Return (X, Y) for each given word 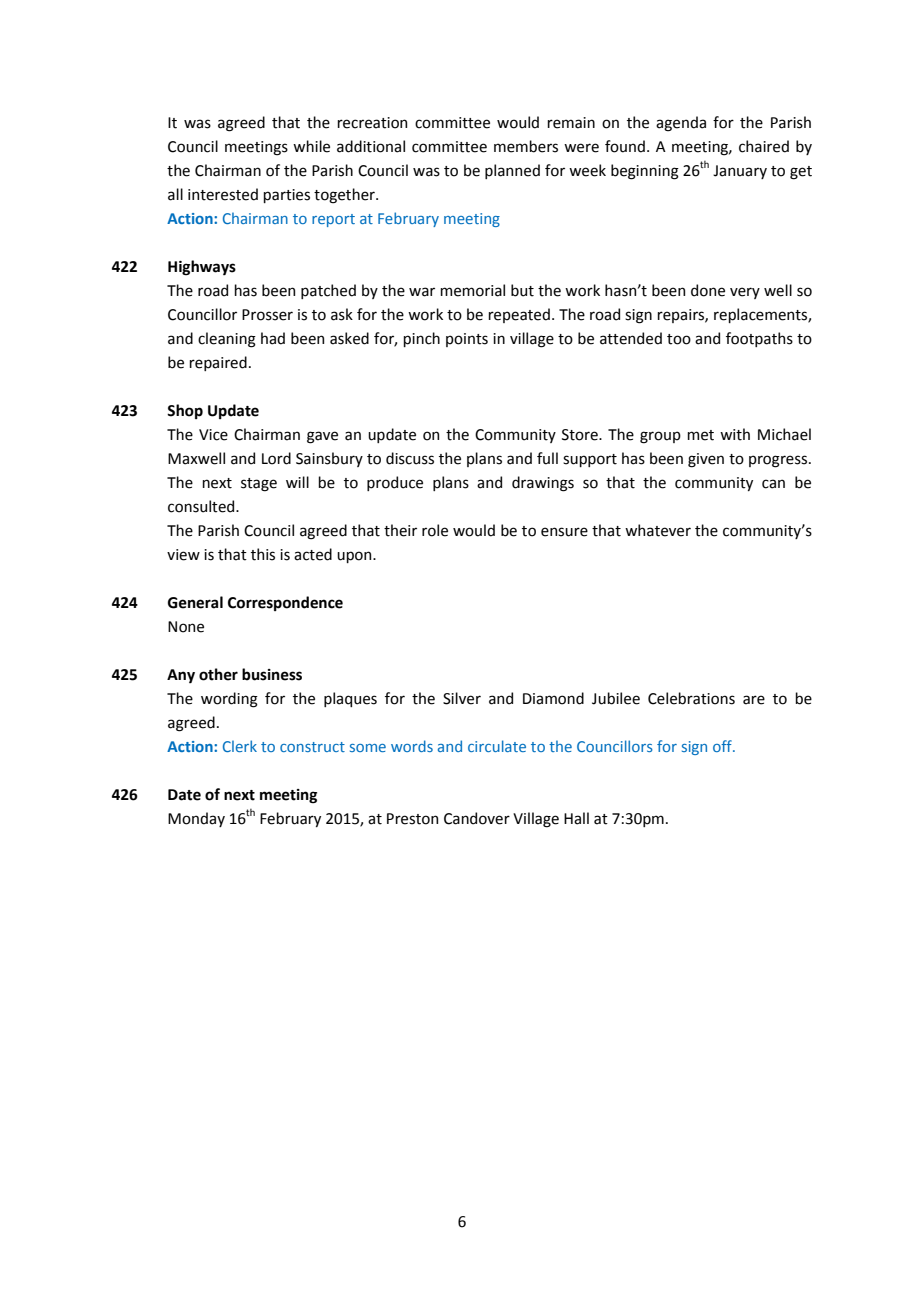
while (311, 146)
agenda (681, 124)
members (526, 146)
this (263, 554)
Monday (196, 819)
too (679, 339)
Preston (412, 819)
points (467, 340)
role (435, 530)
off (723, 746)
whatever (658, 530)
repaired (218, 363)
